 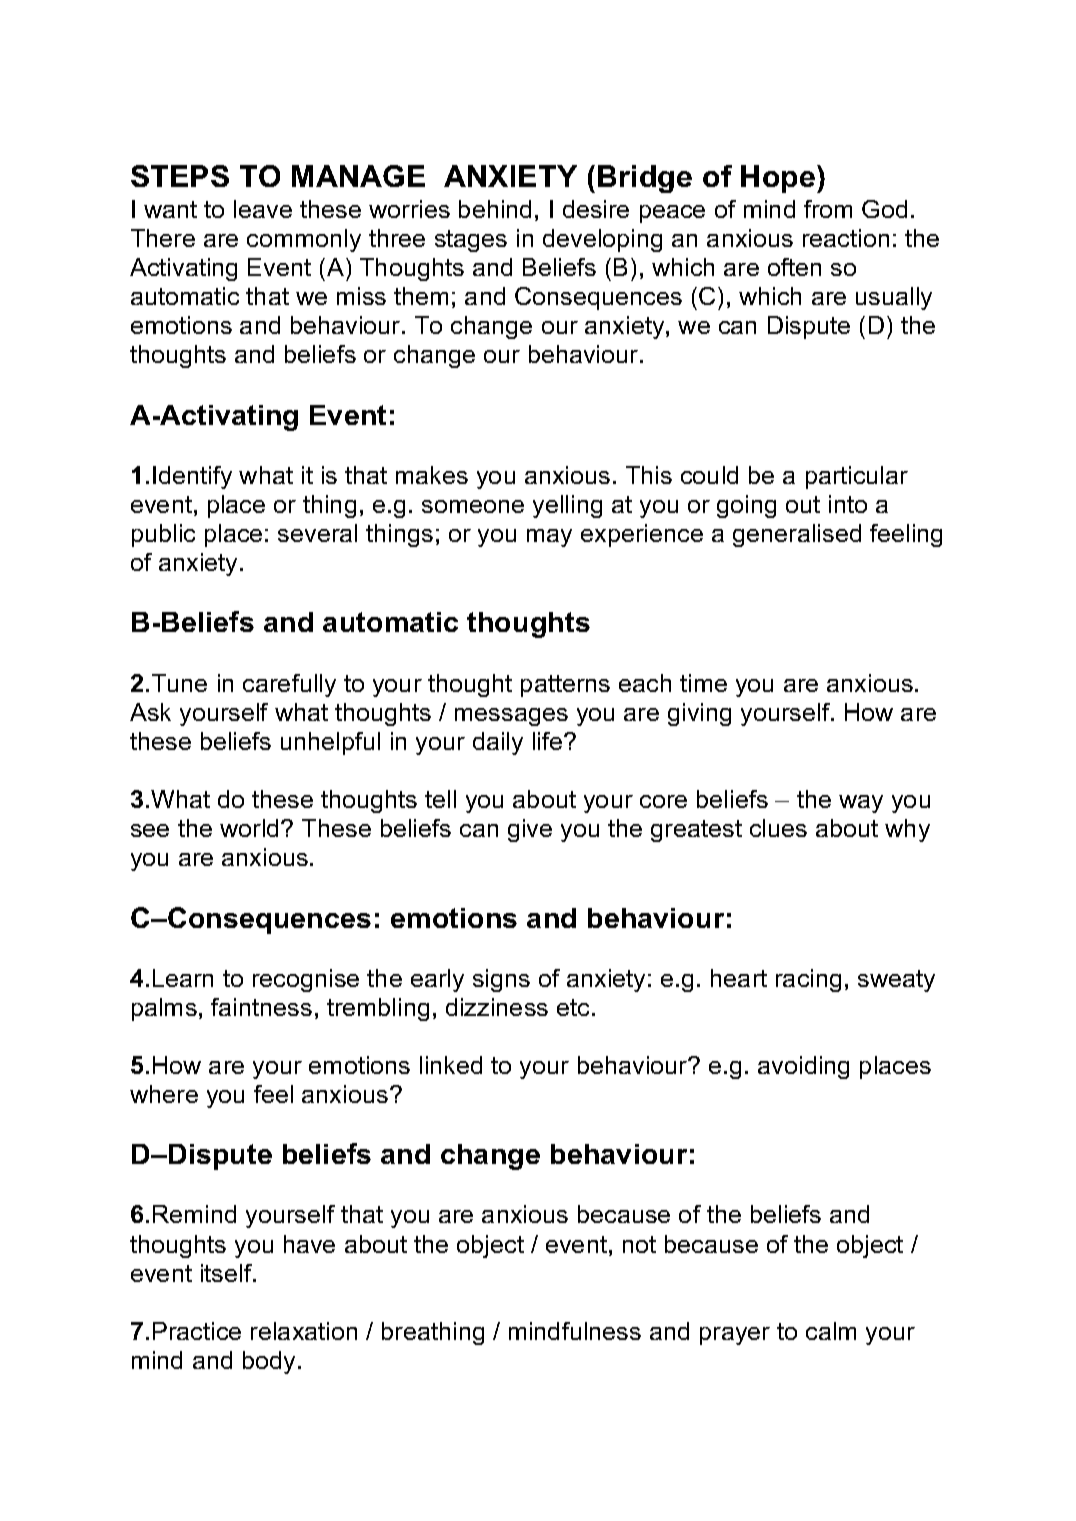 I want to click on avoiding, so click(x=803, y=1067).
